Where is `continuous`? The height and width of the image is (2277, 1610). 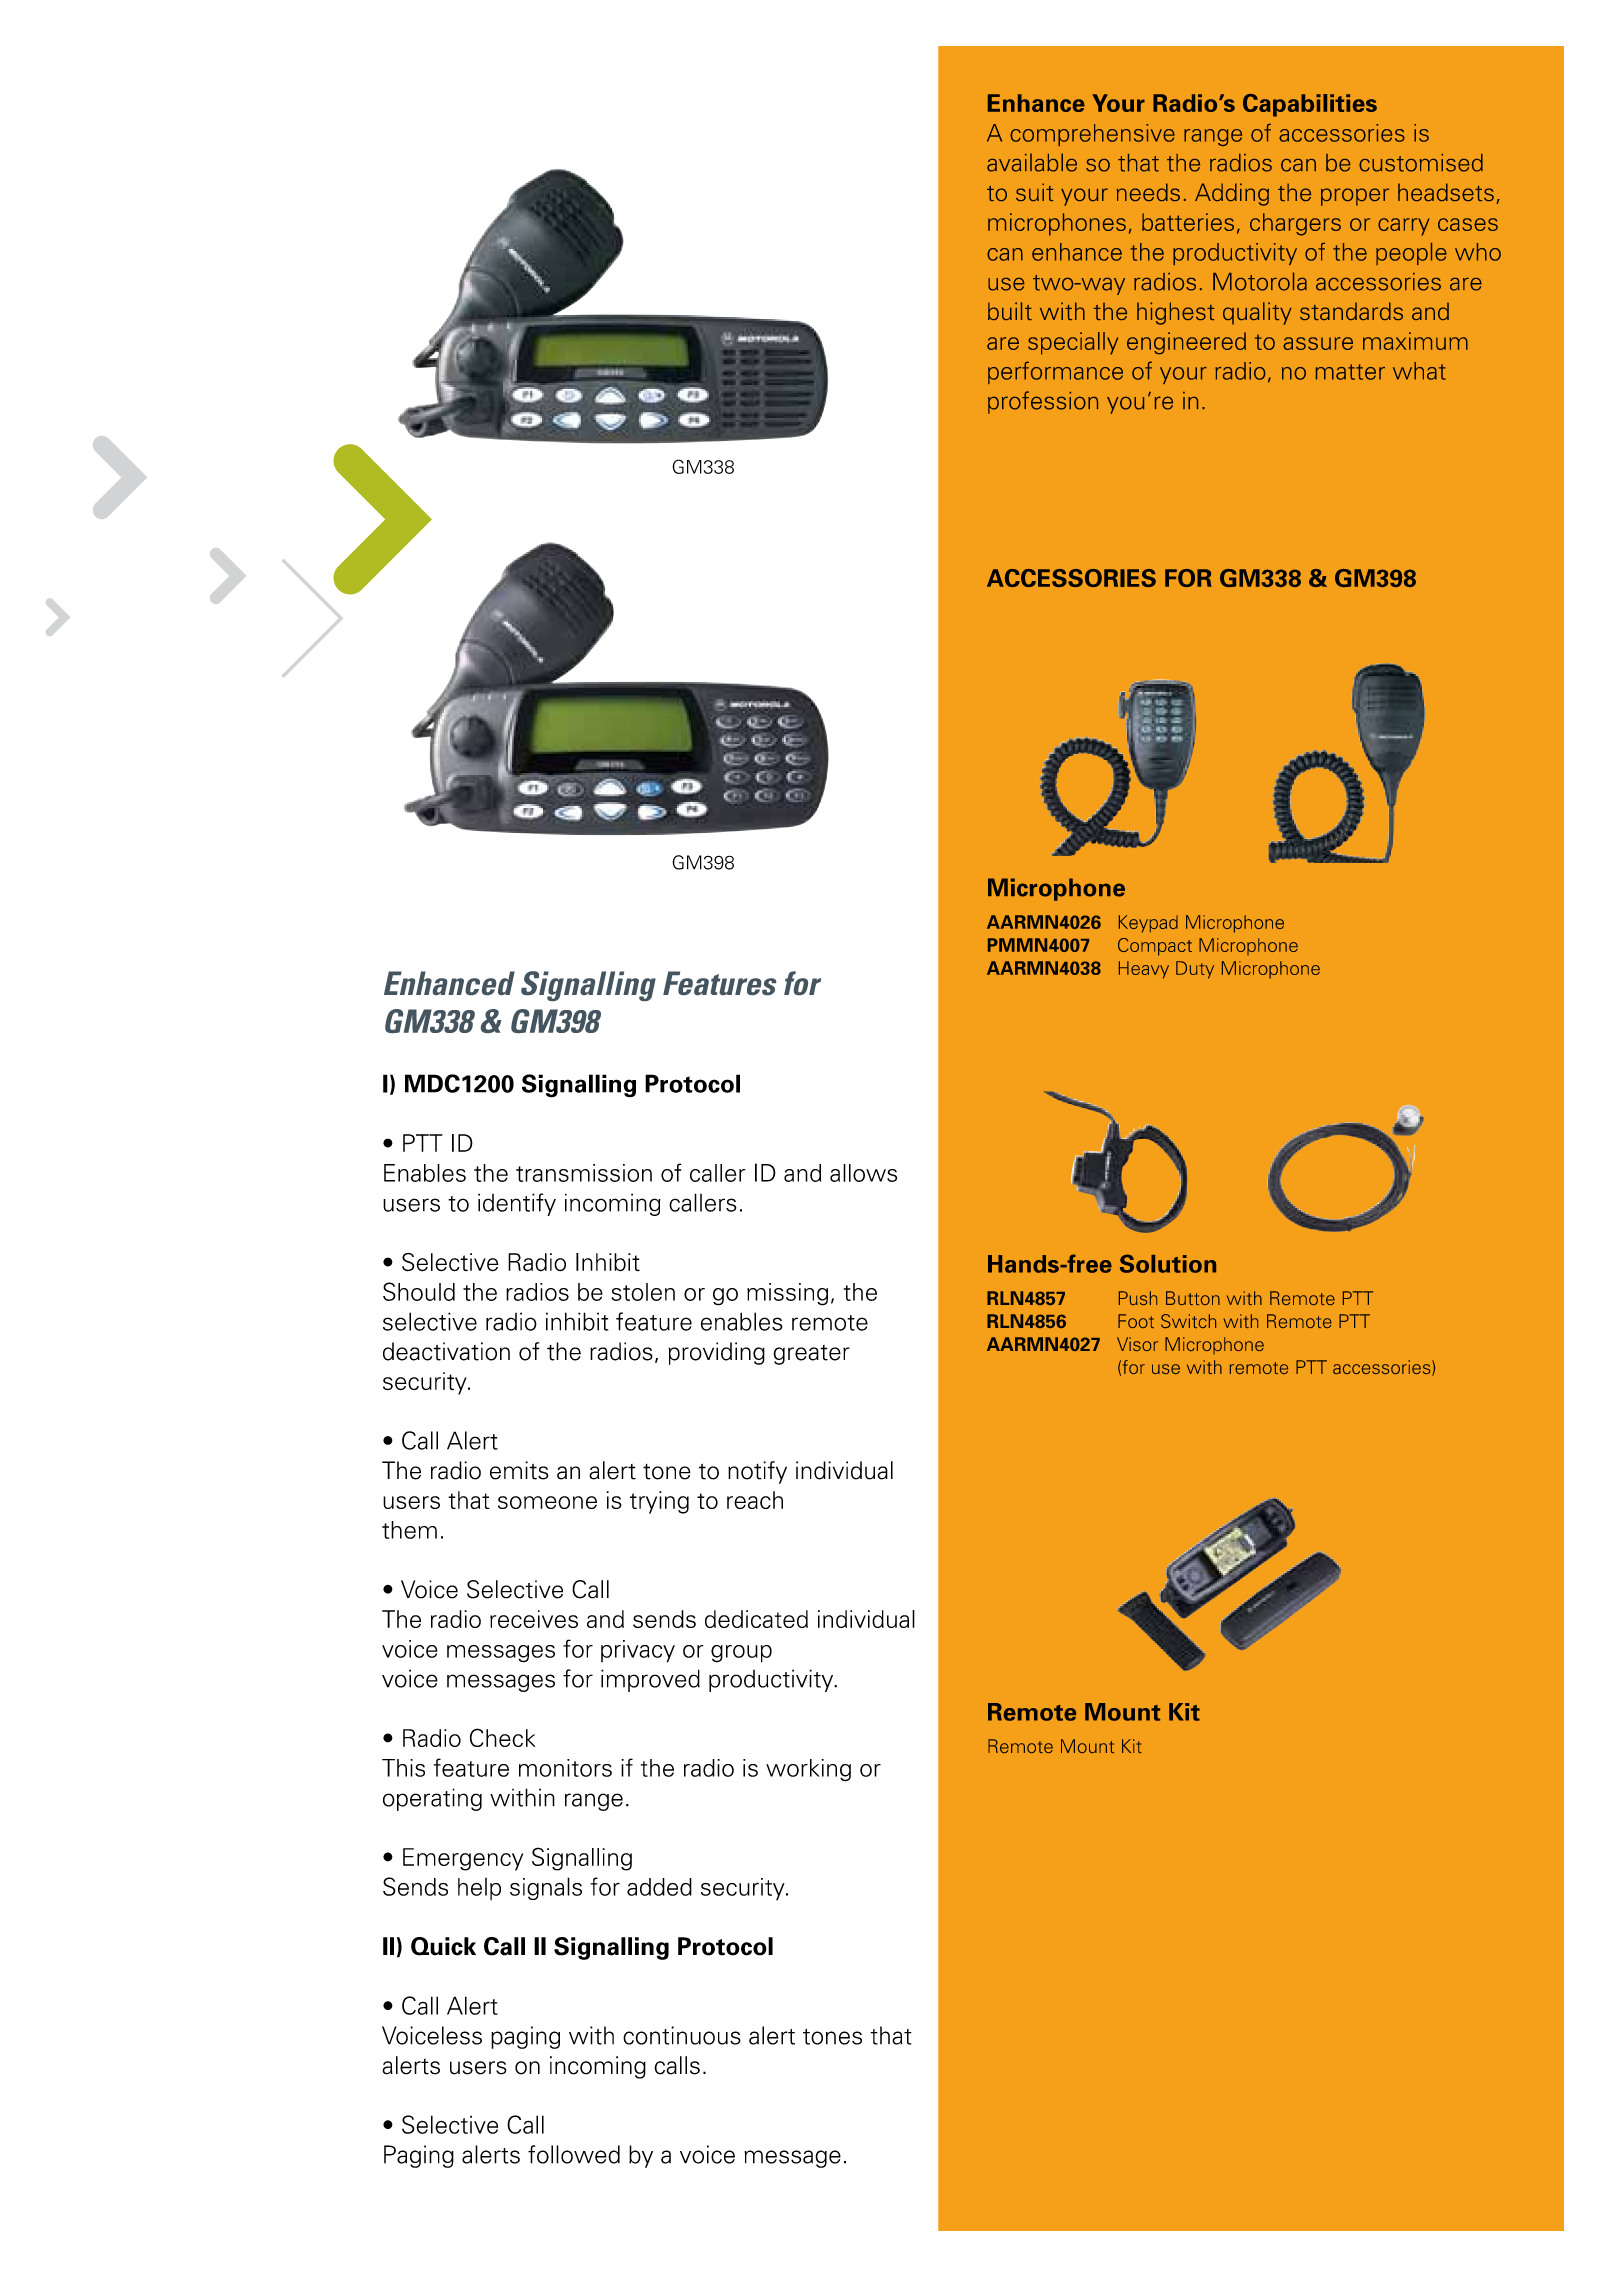 continuous is located at coordinates (682, 2035).
